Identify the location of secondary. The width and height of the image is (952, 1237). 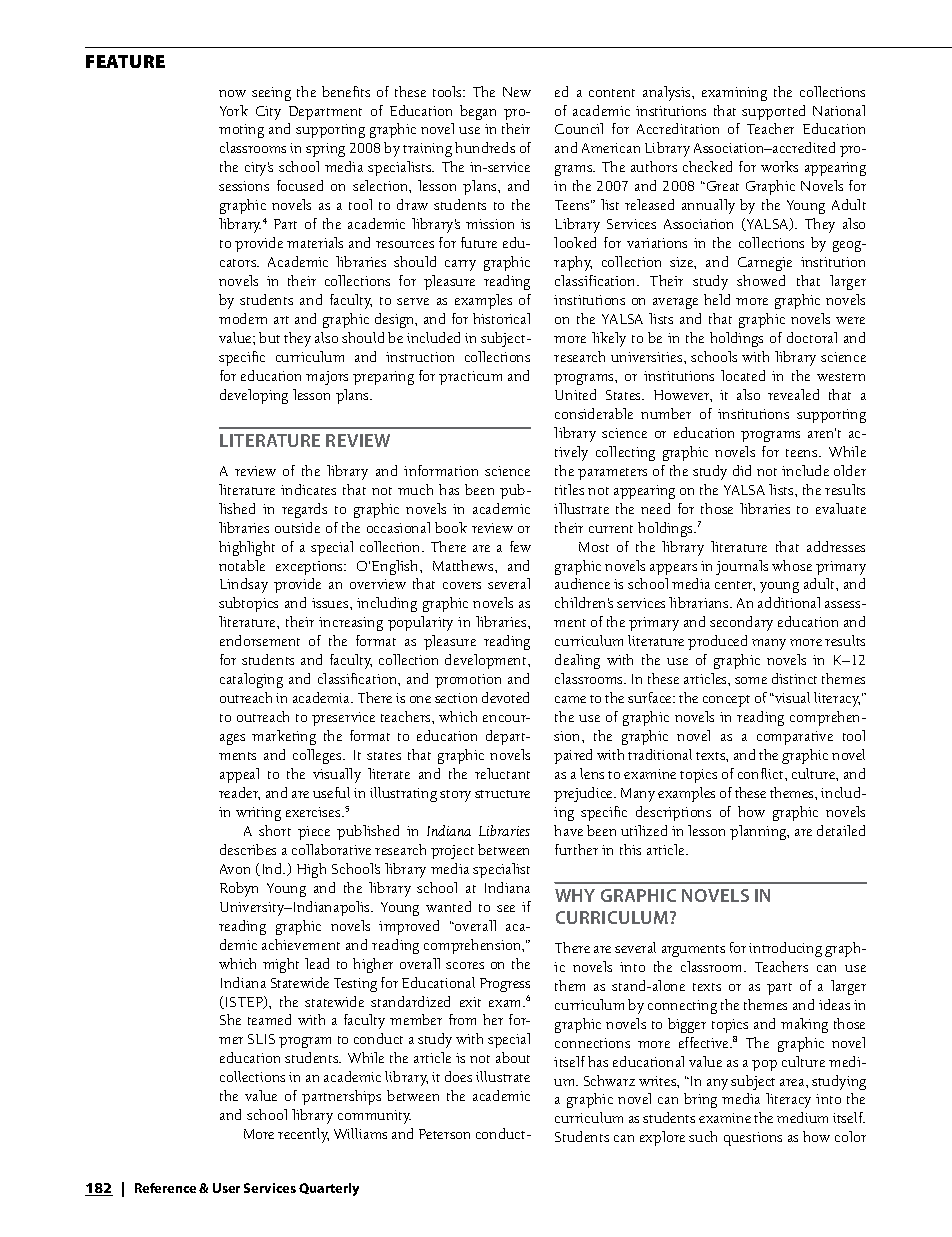
(741, 623).
